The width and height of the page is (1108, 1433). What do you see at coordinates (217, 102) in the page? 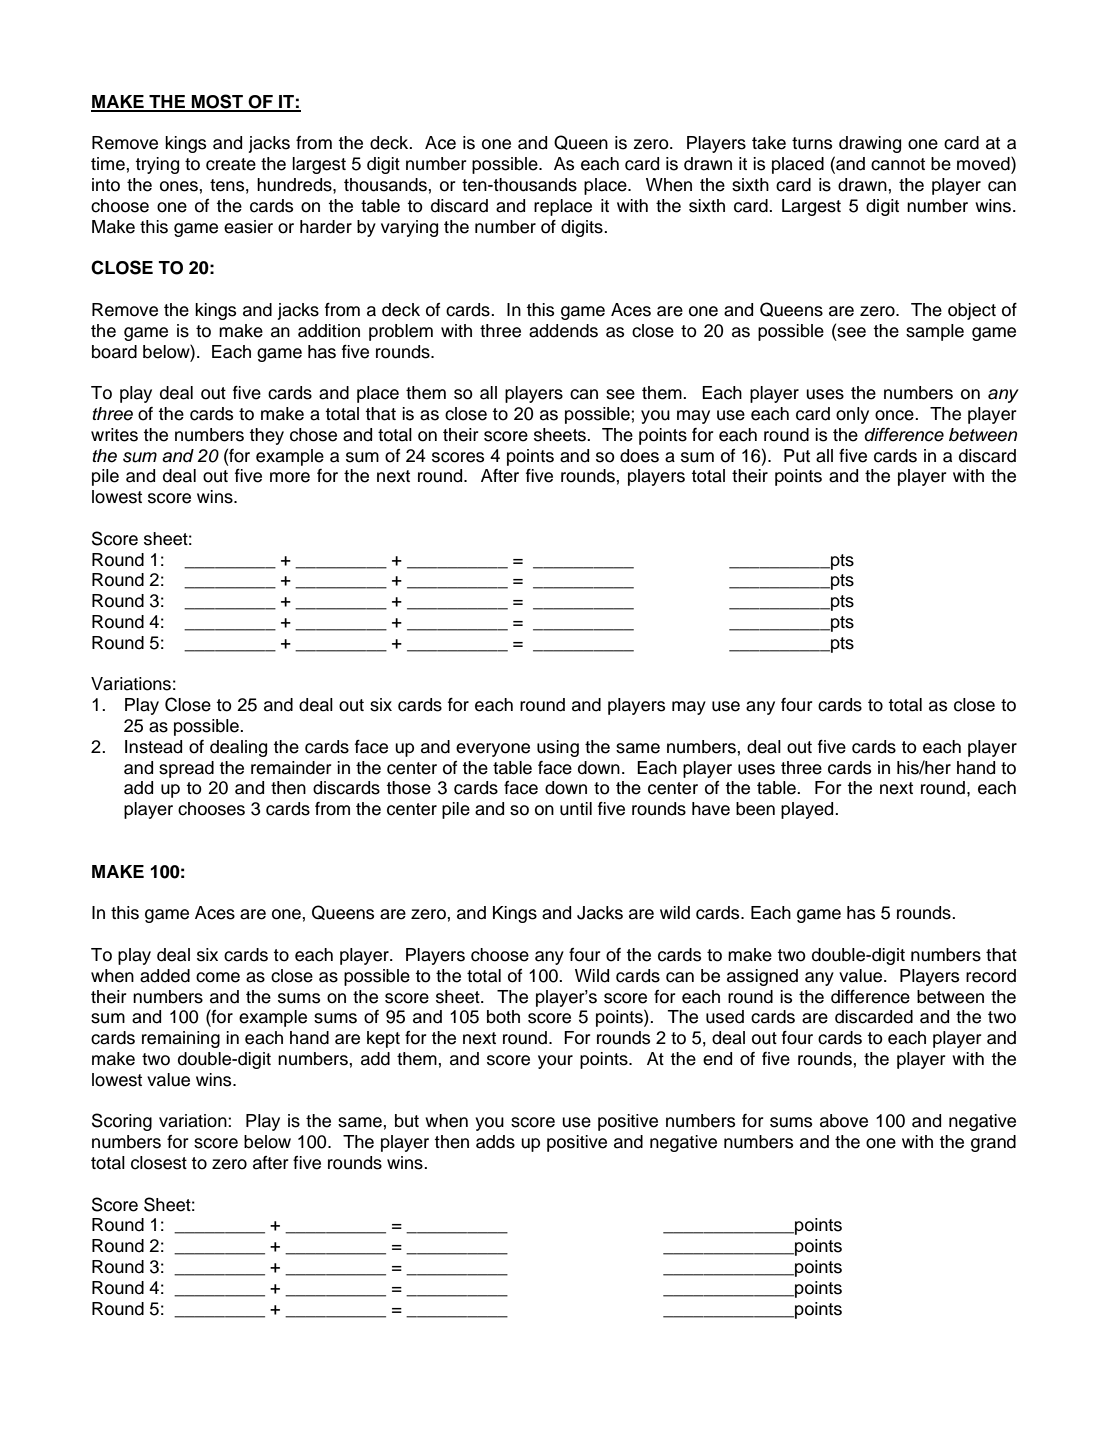
I see `MOST` at bounding box center [217, 102].
